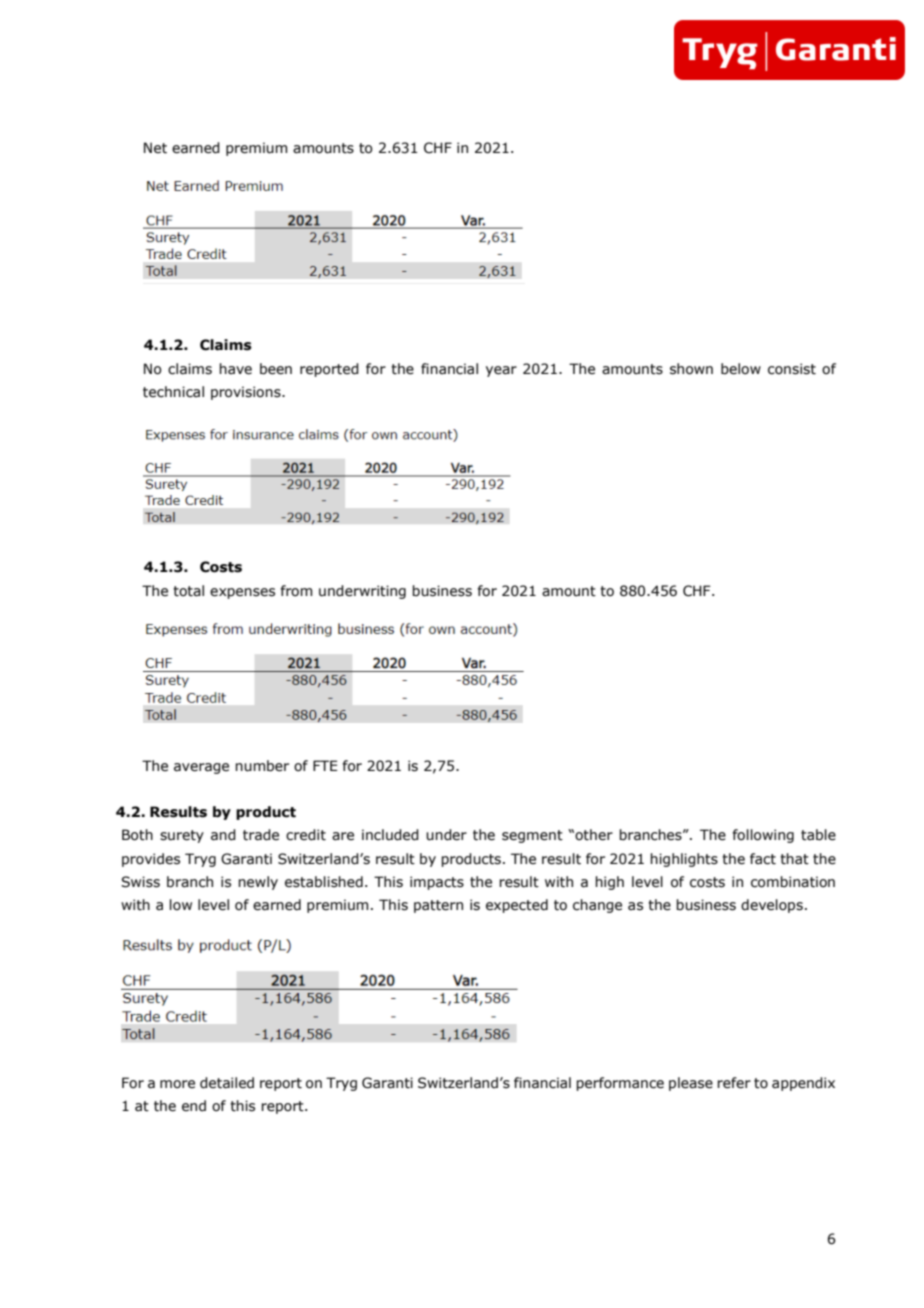 This document has height=1308, width=924. I want to click on detailed, so click(227, 1083).
